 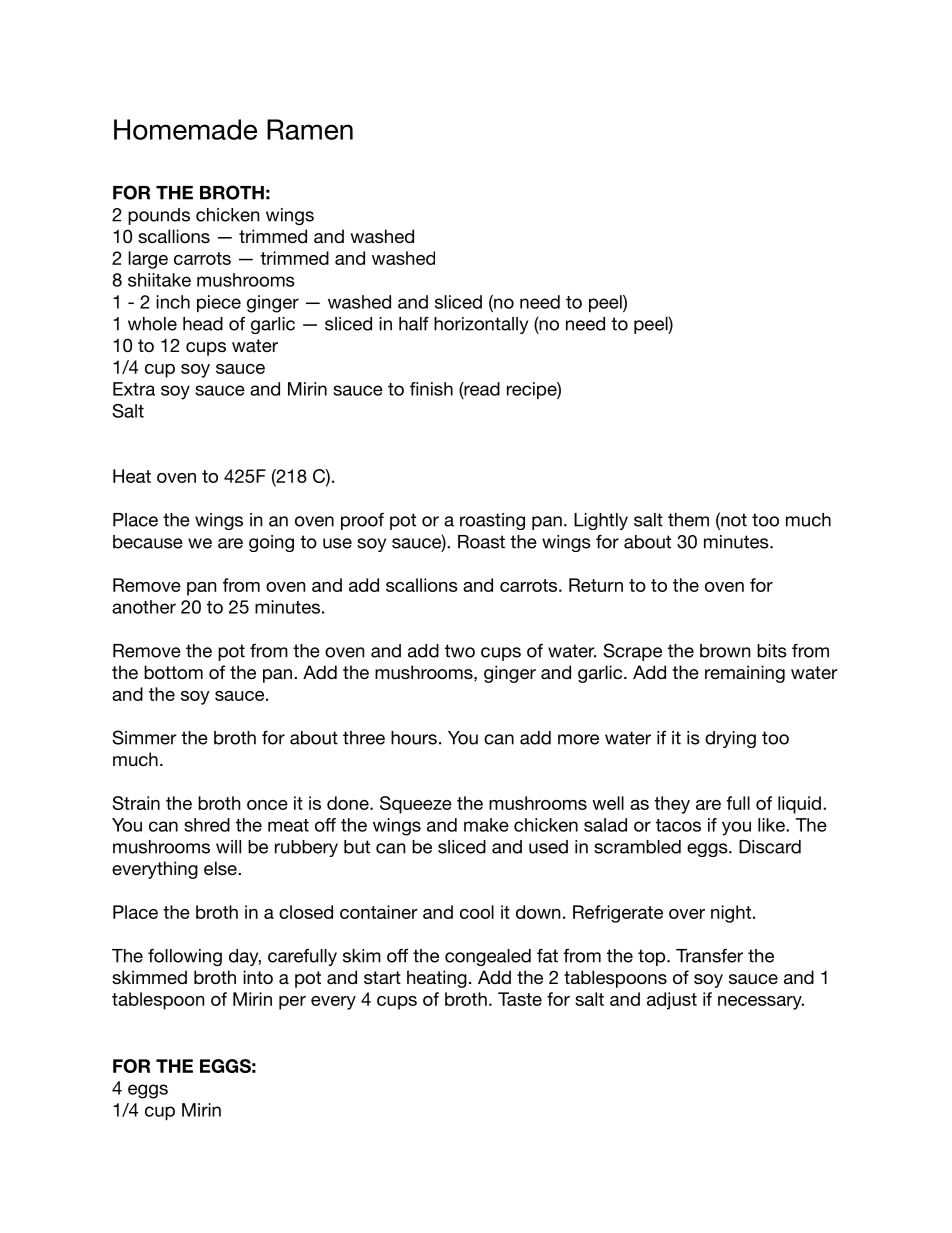 I want to click on following, so click(x=185, y=957).
